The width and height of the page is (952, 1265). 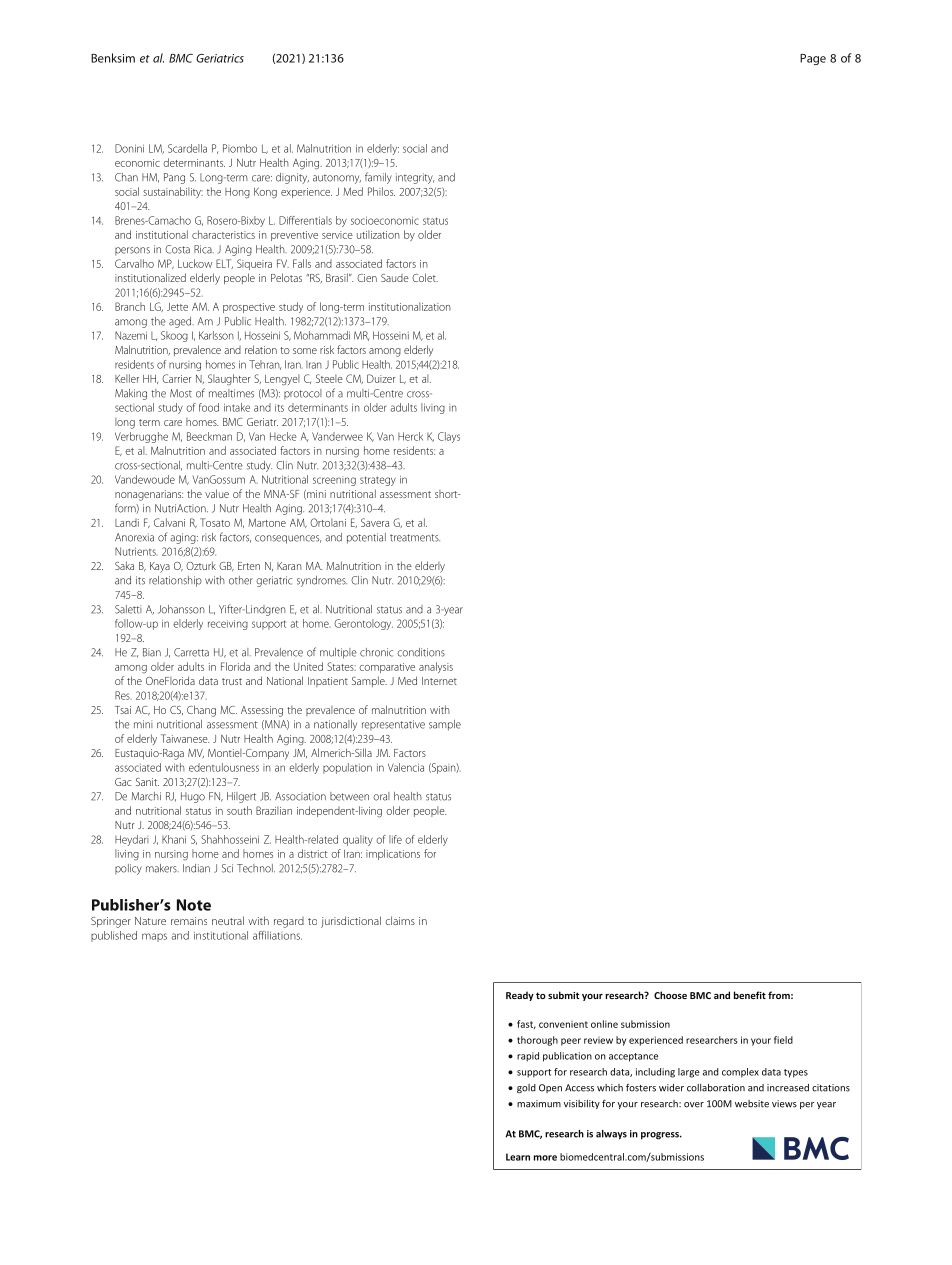 I want to click on Clays, so click(x=449, y=437).
